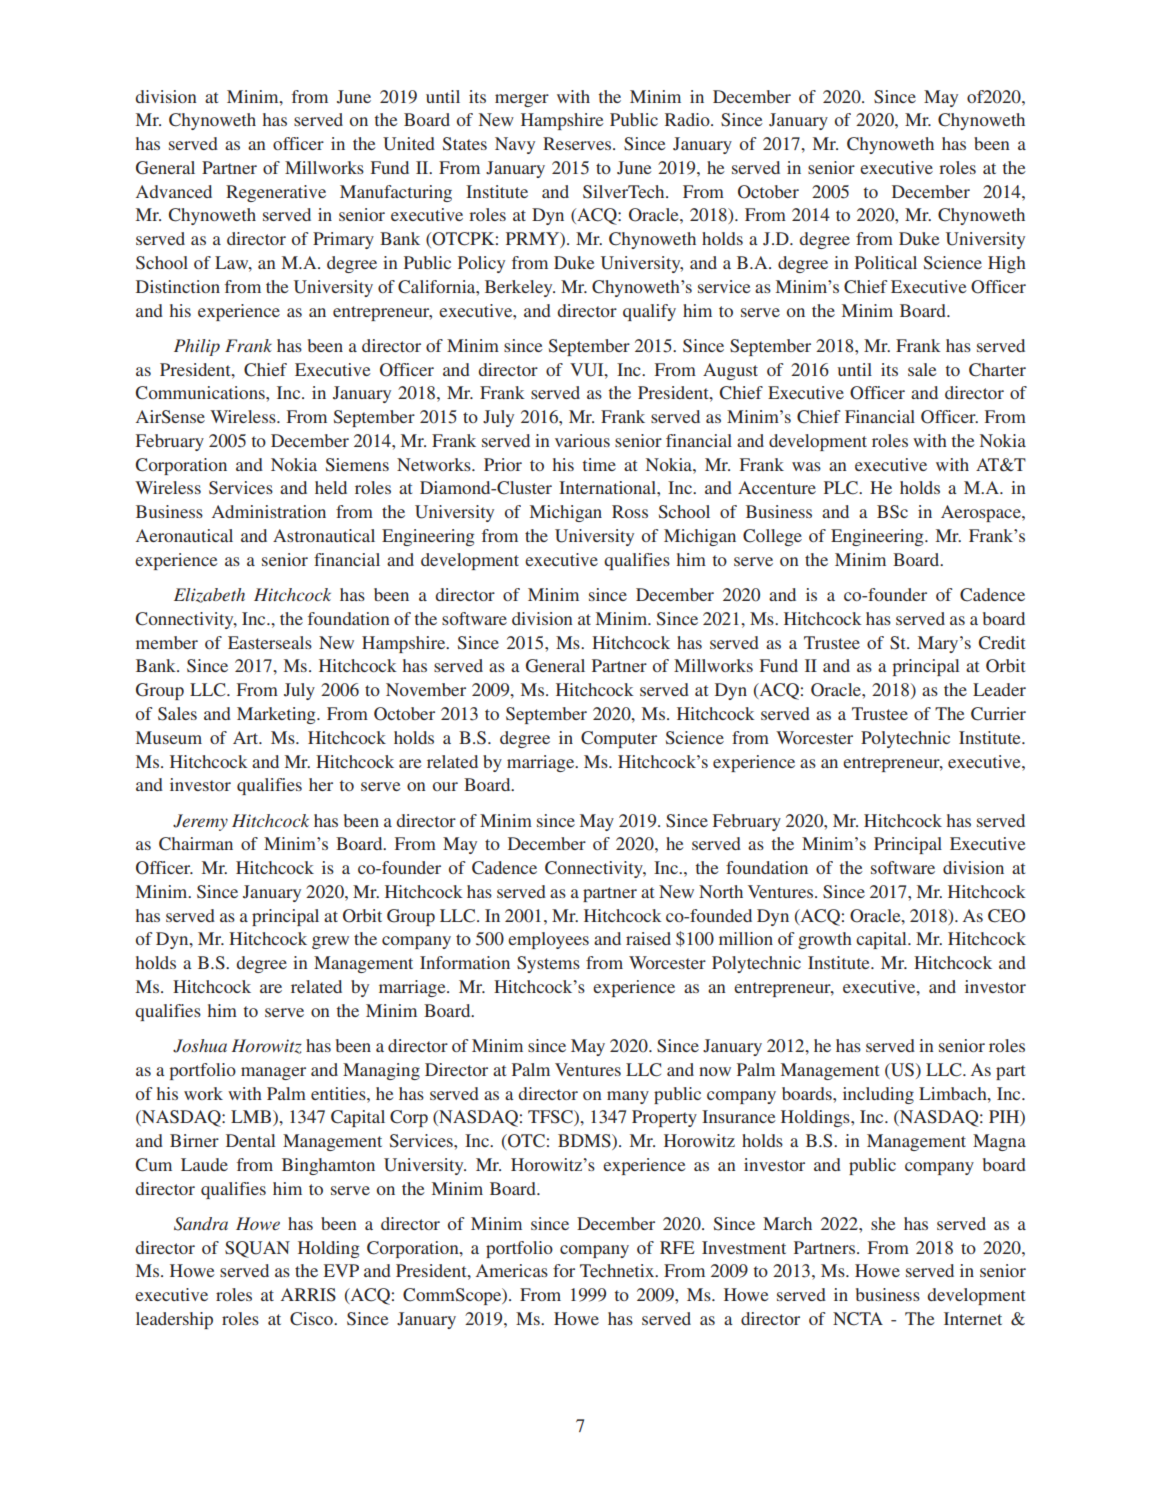 This page has width=1164, height=1507. I want to click on Cisco, so click(312, 1319).
